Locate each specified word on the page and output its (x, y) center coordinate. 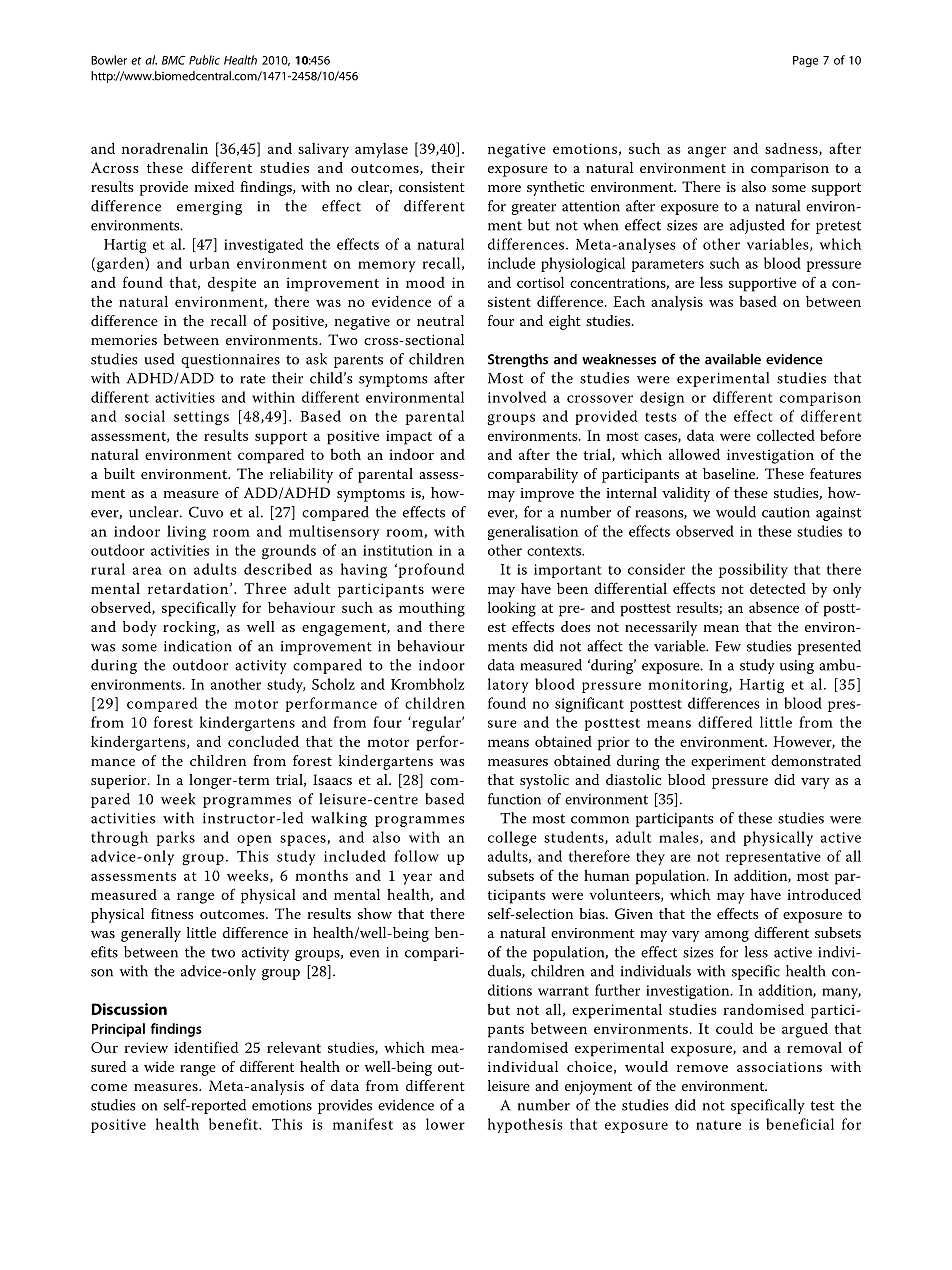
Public (204, 60)
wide (159, 1066)
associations (779, 1067)
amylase (381, 150)
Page (805, 61)
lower (445, 1124)
